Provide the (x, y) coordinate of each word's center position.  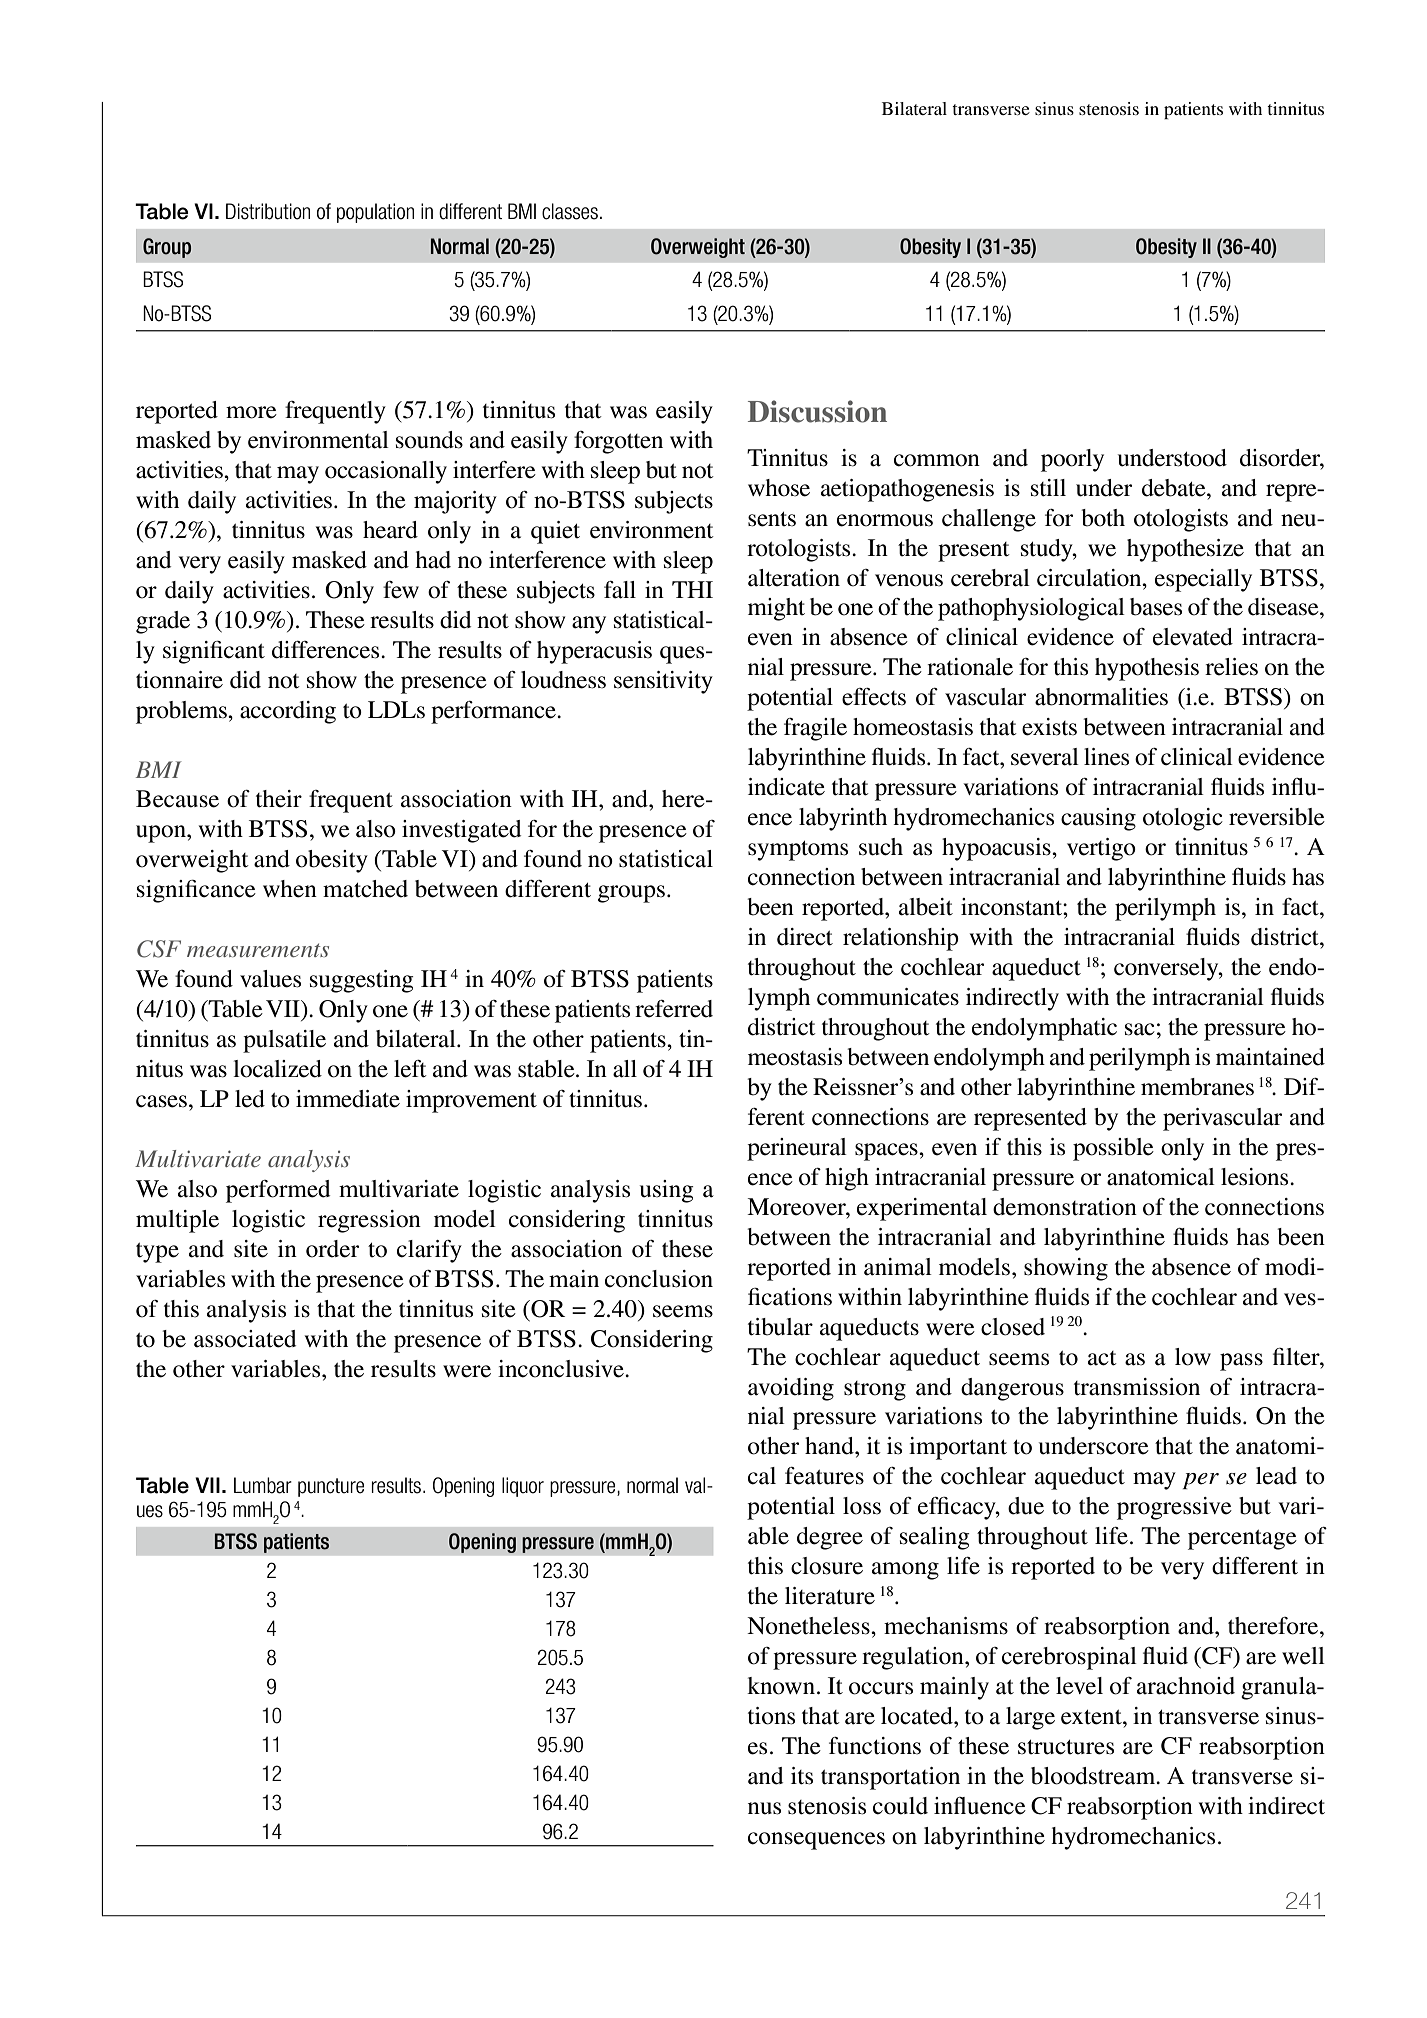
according (288, 712)
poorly (1072, 460)
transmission (1137, 1387)
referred (674, 1009)
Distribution (268, 211)
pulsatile (284, 1041)
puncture (331, 1487)
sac (1140, 1029)
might (776, 609)
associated (245, 1339)
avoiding (791, 1389)
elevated (1193, 637)
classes (570, 211)
